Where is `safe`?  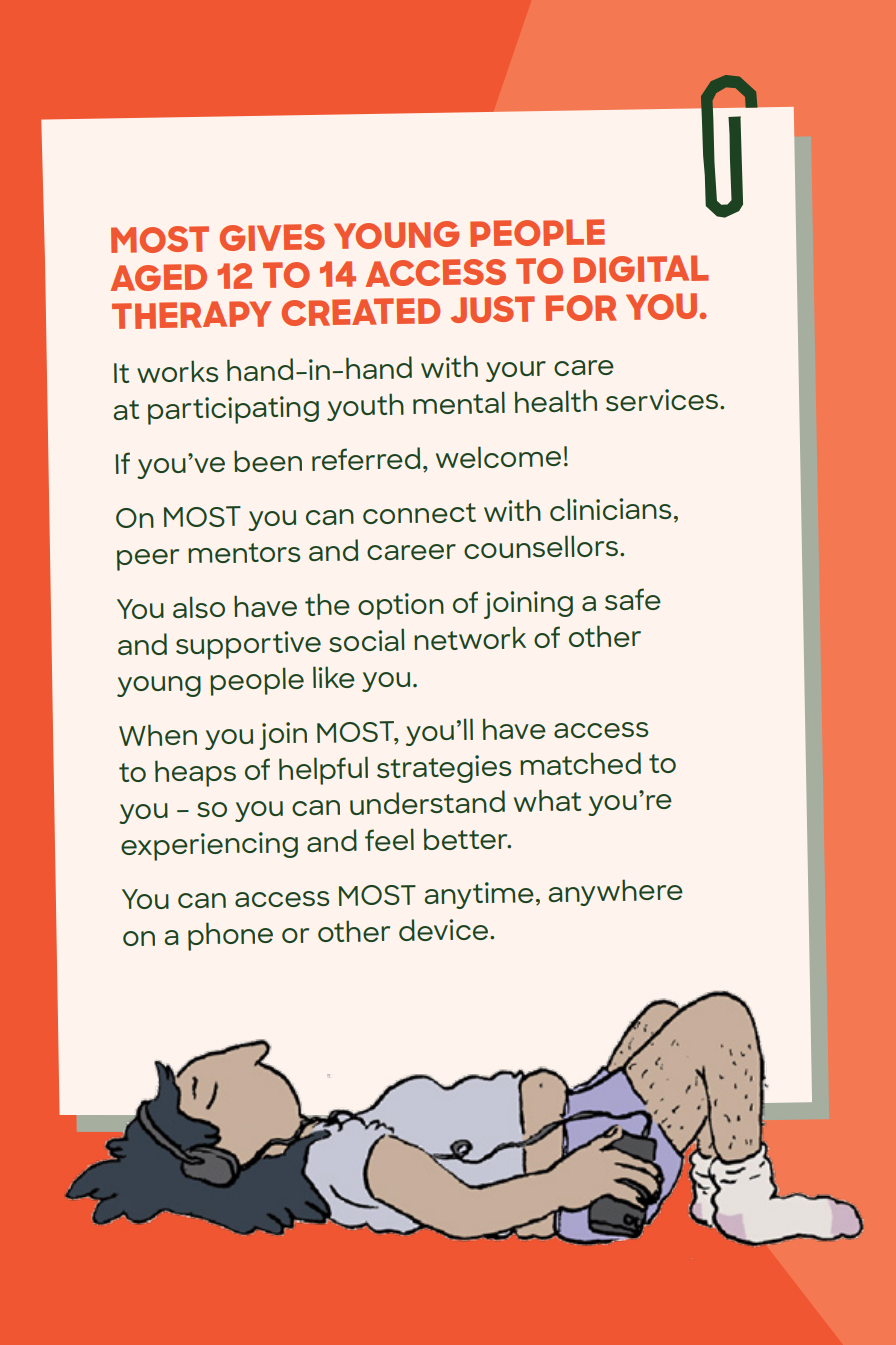 safe is located at coordinates (633, 599).
